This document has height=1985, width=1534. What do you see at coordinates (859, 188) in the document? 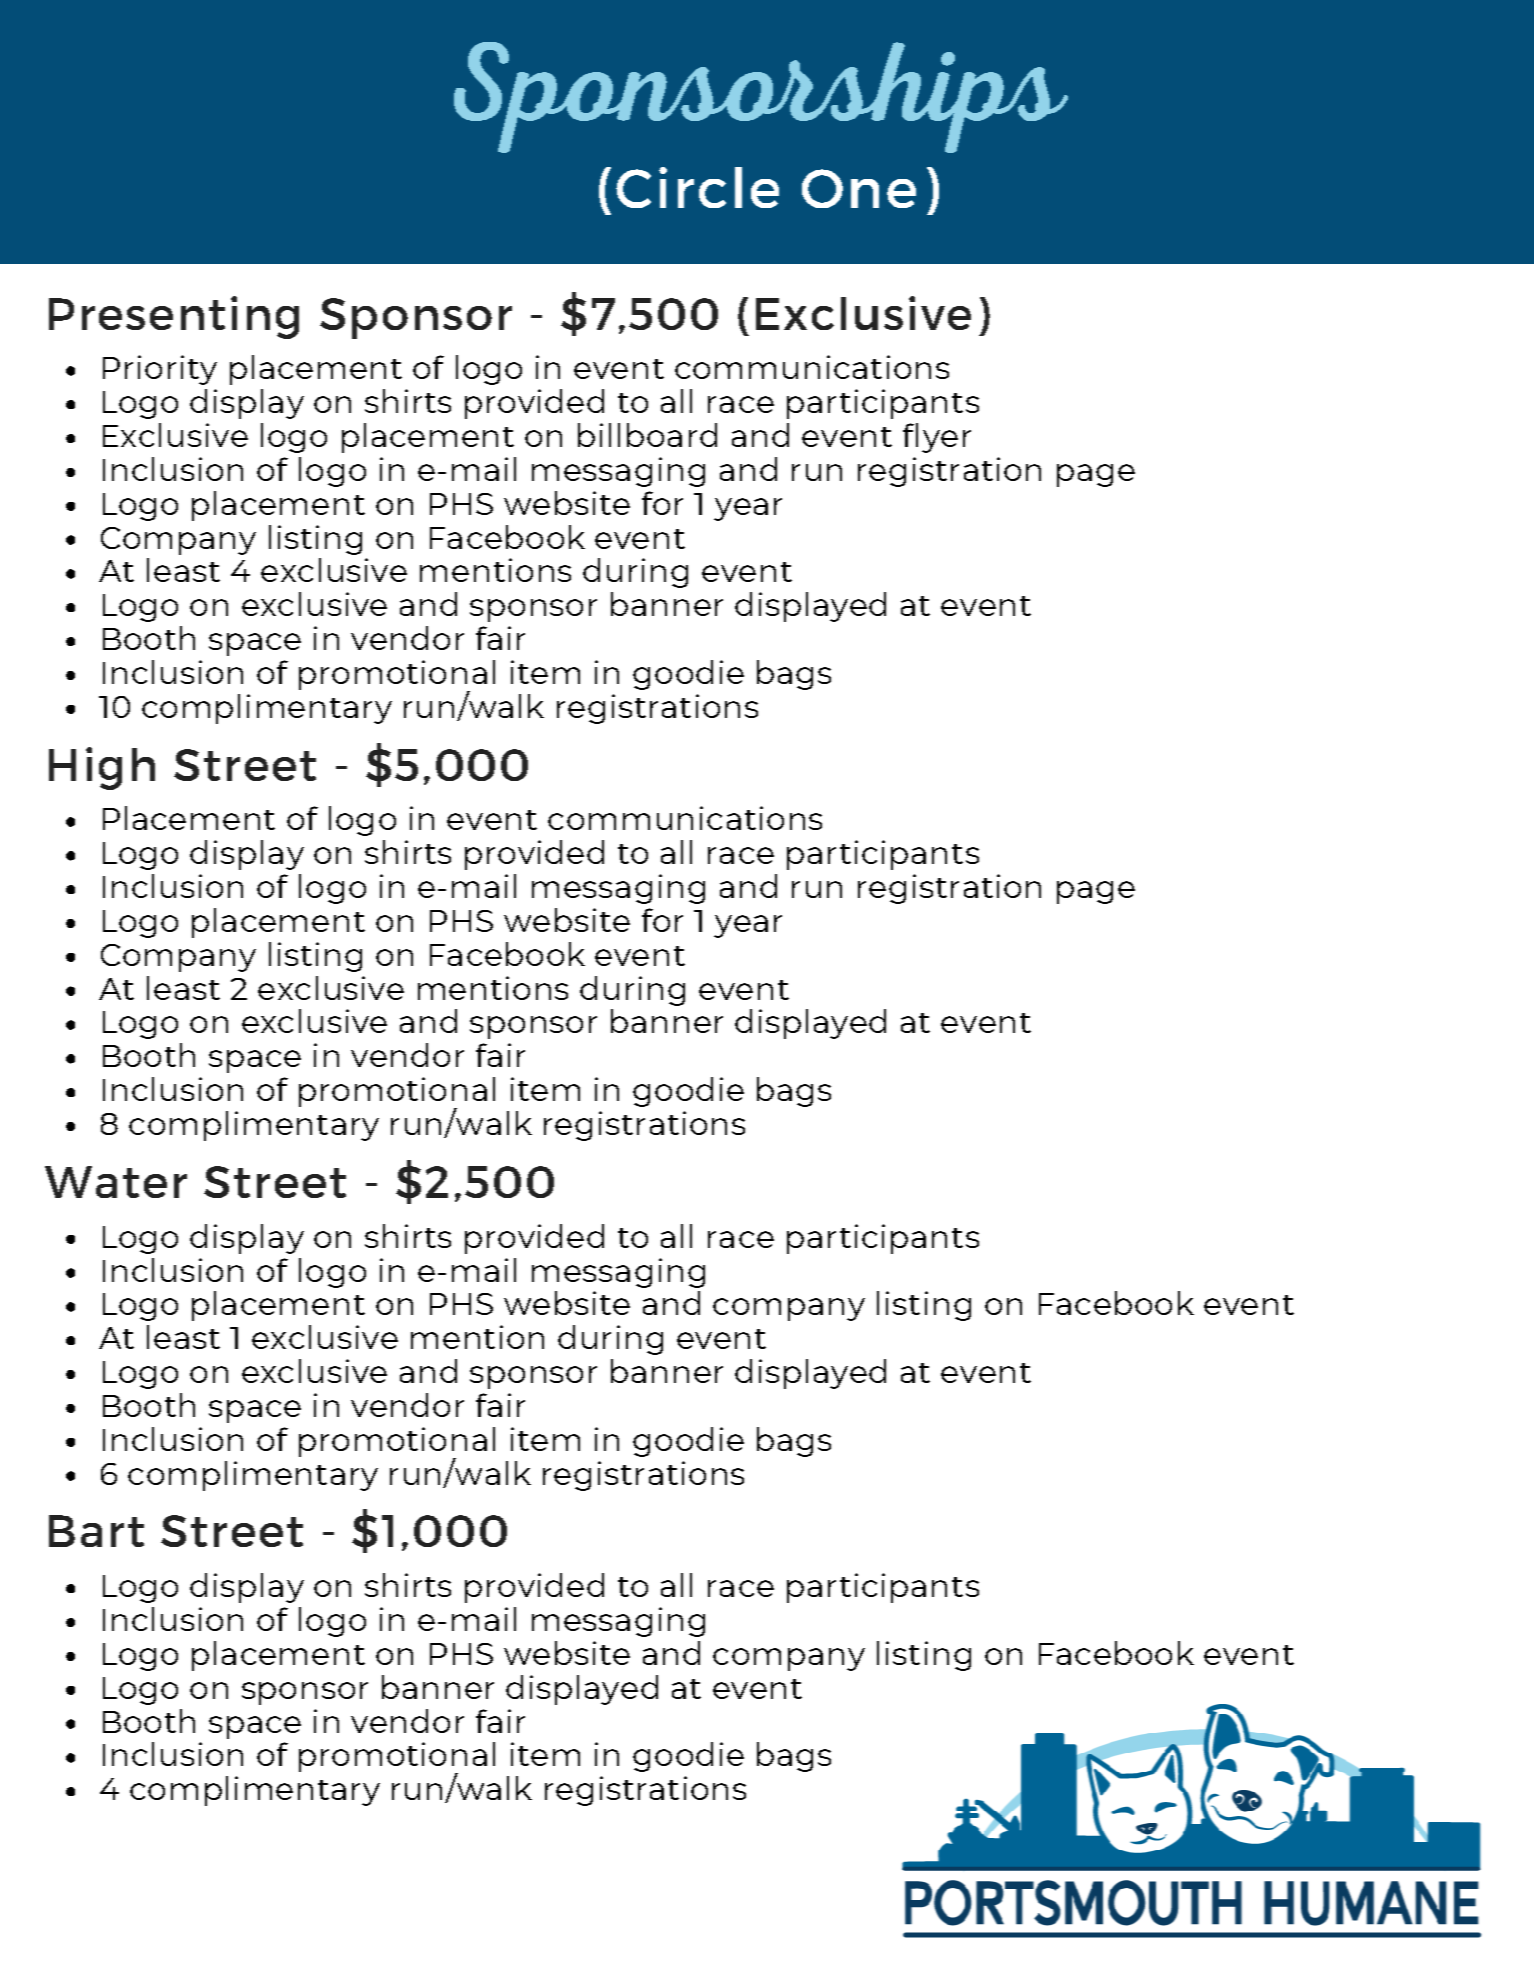
I see `One` at bounding box center [859, 188].
